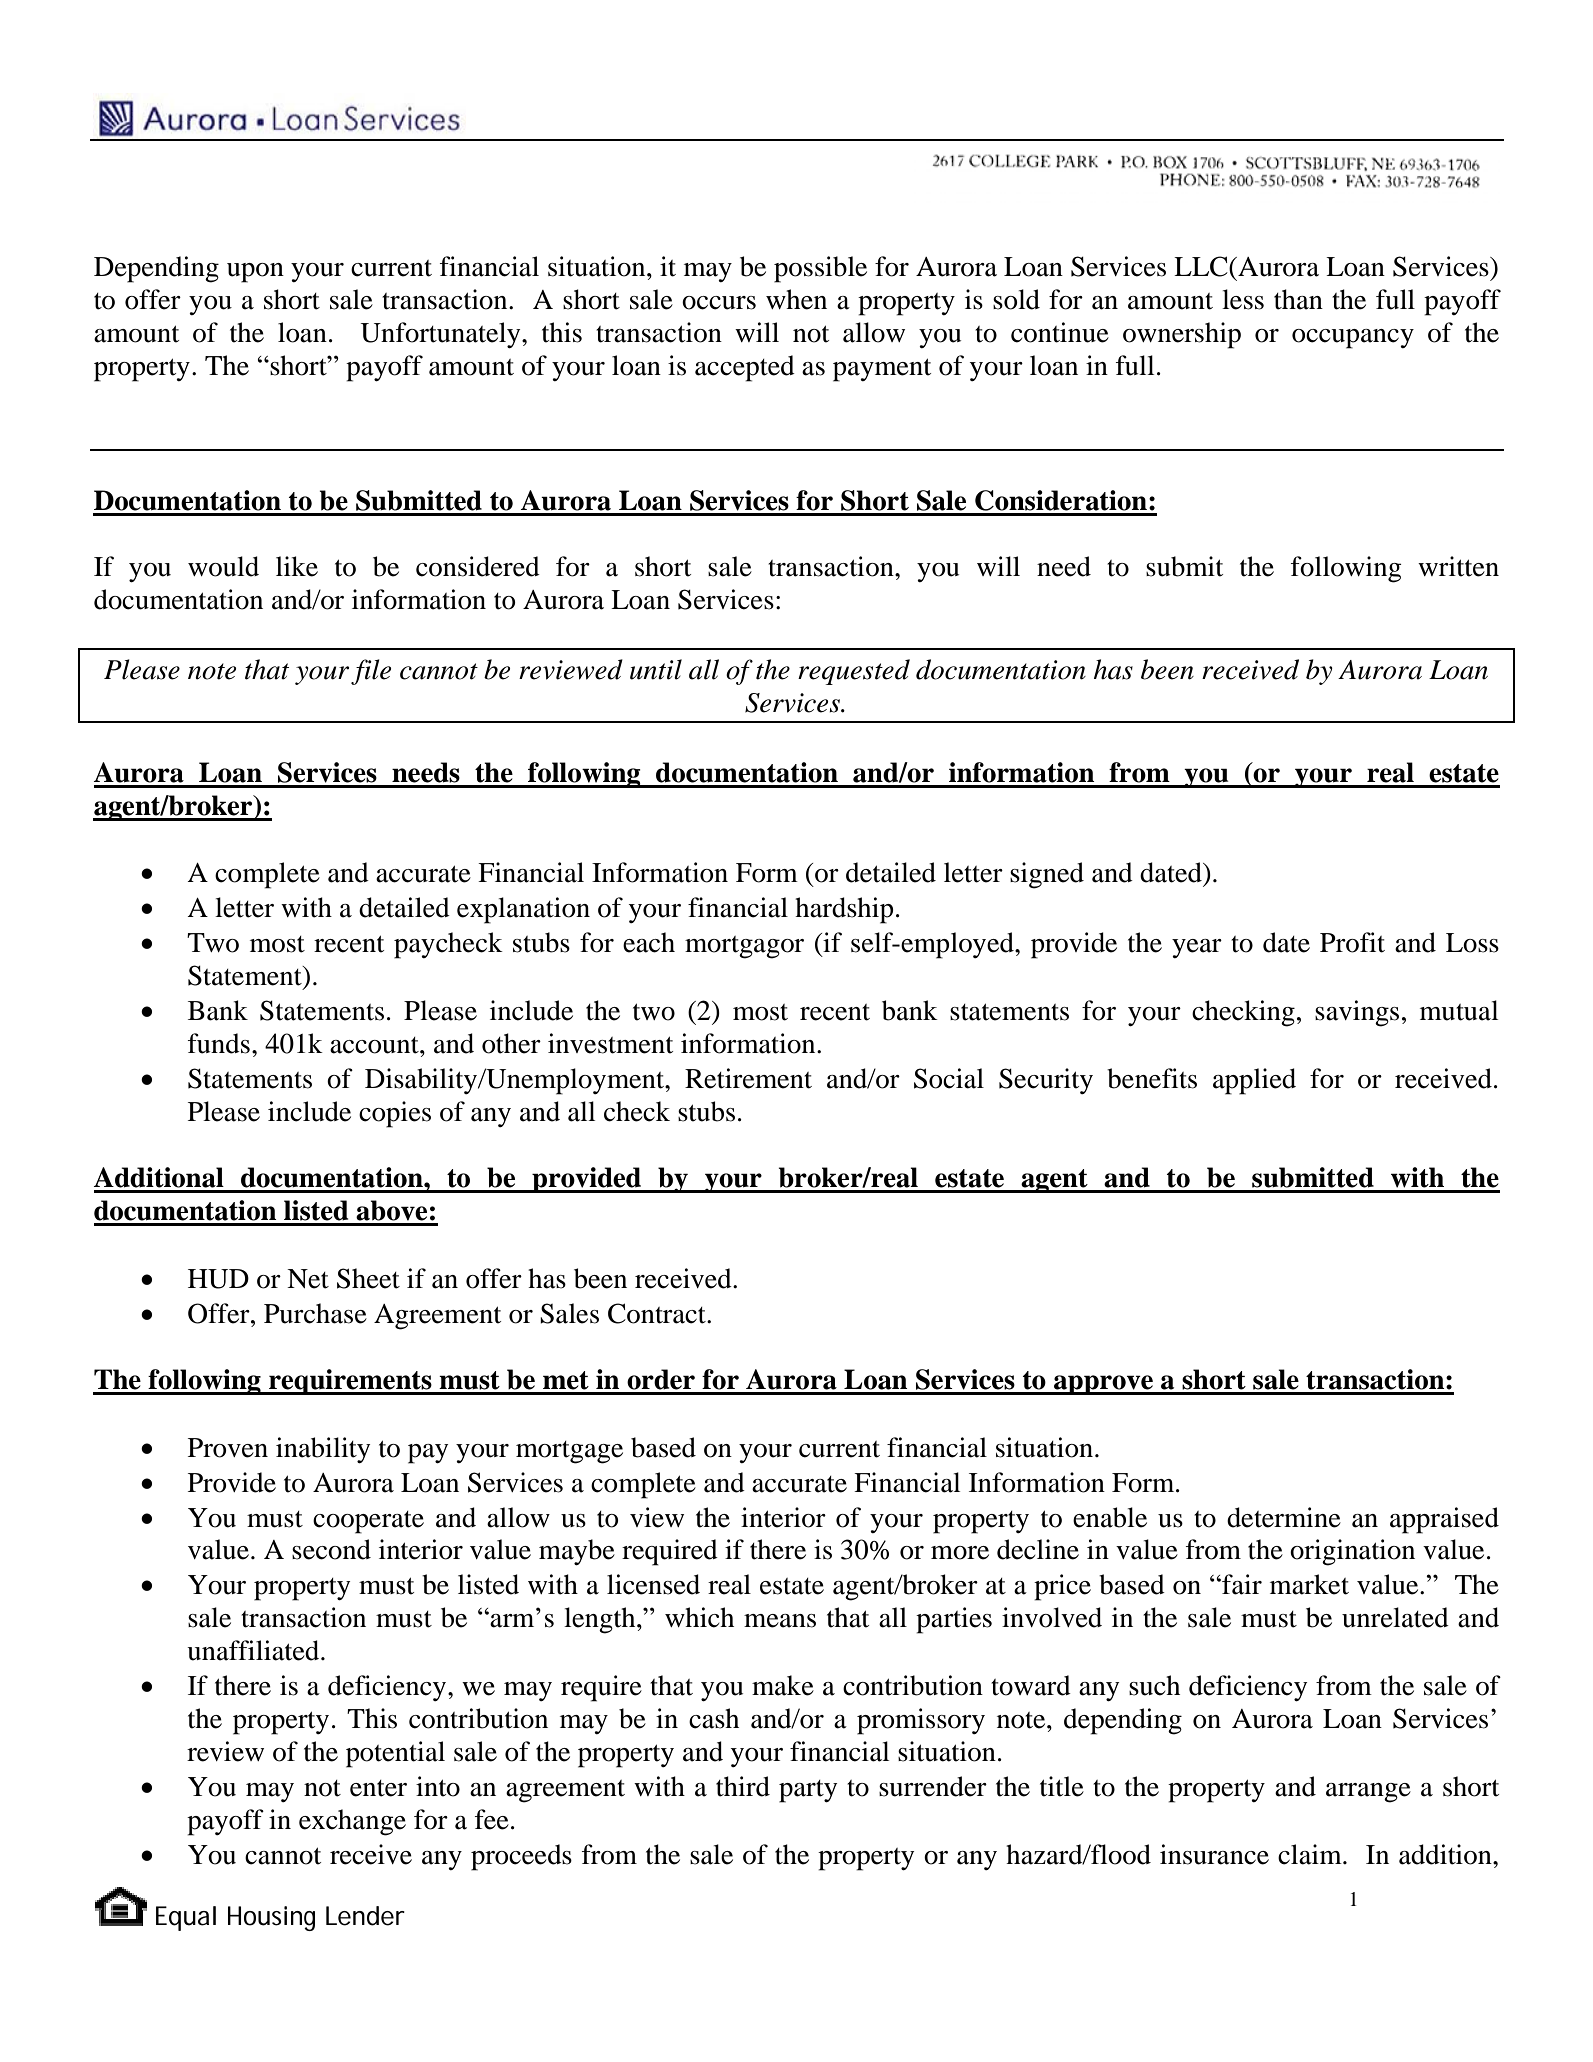 The width and height of the image is (1593, 2062). What do you see at coordinates (395, 1114) in the image?
I see `copies` at bounding box center [395, 1114].
